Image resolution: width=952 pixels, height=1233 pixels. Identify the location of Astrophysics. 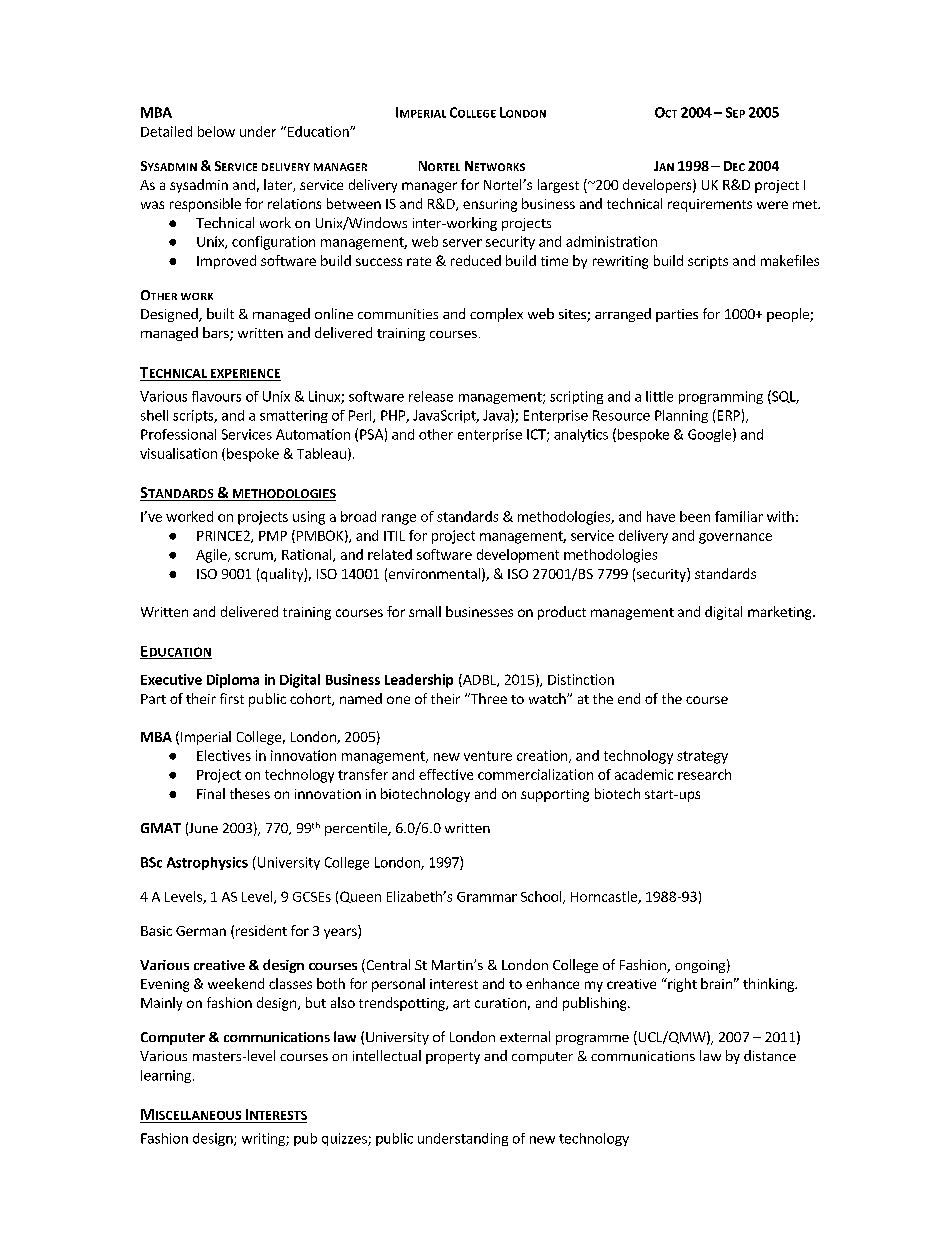
(207, 863).
